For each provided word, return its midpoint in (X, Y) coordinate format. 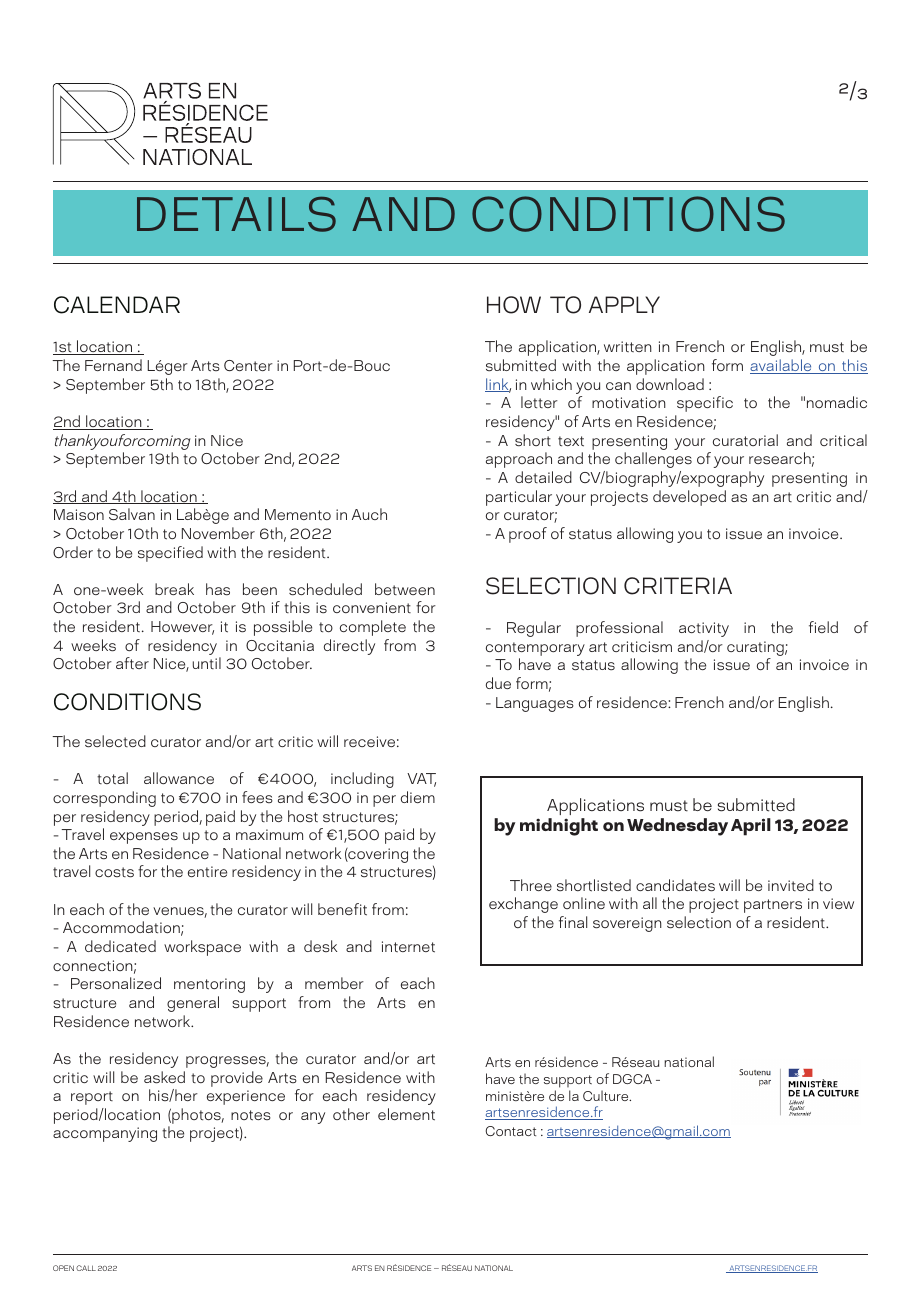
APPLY (624, 304)
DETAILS (236, 214)
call (86, 1268)
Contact (511, 1131)
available (782, 366)
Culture (607, 1095)
